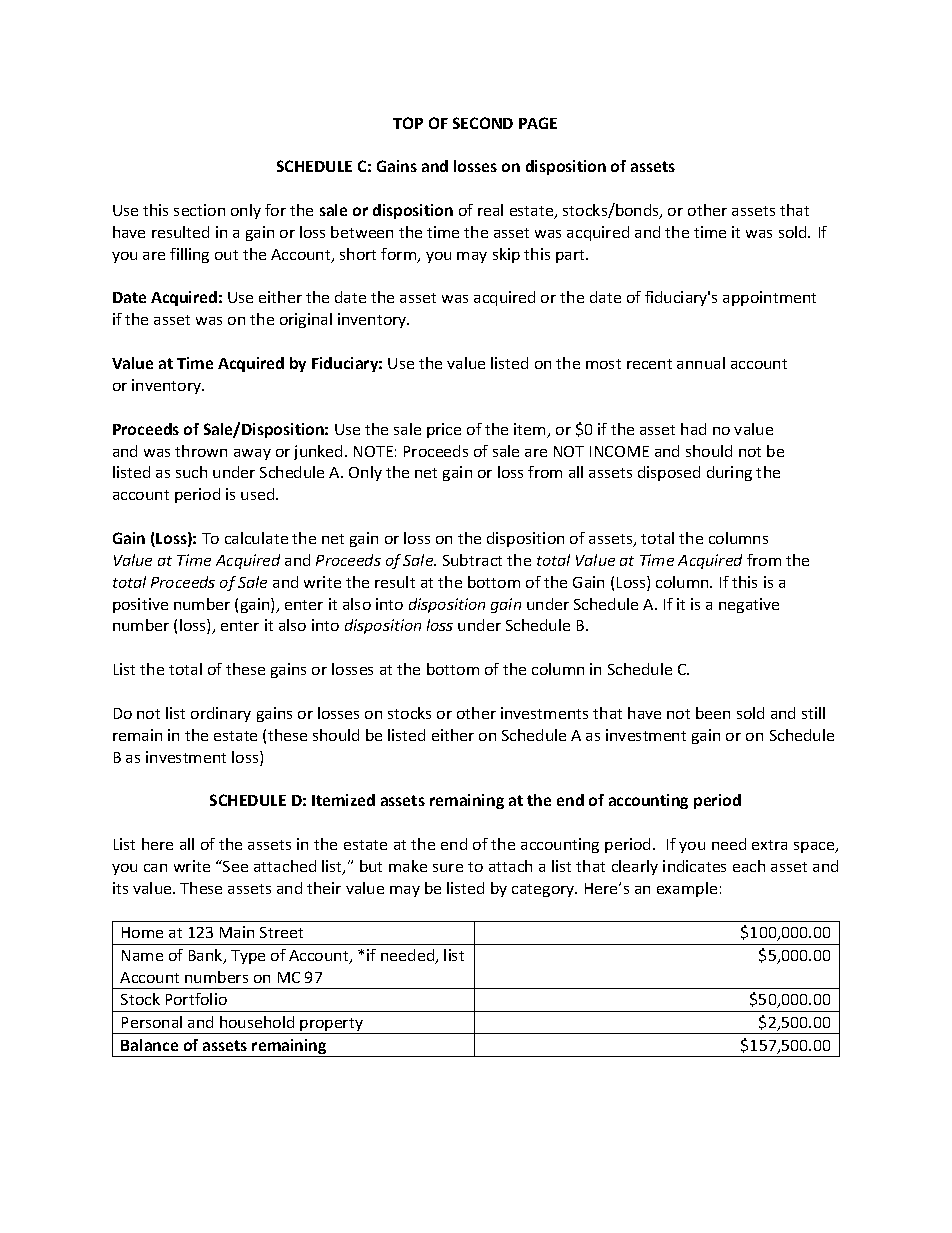 The image size is (952, 1233). I want to click on Portfolio, so click(196, 999).
